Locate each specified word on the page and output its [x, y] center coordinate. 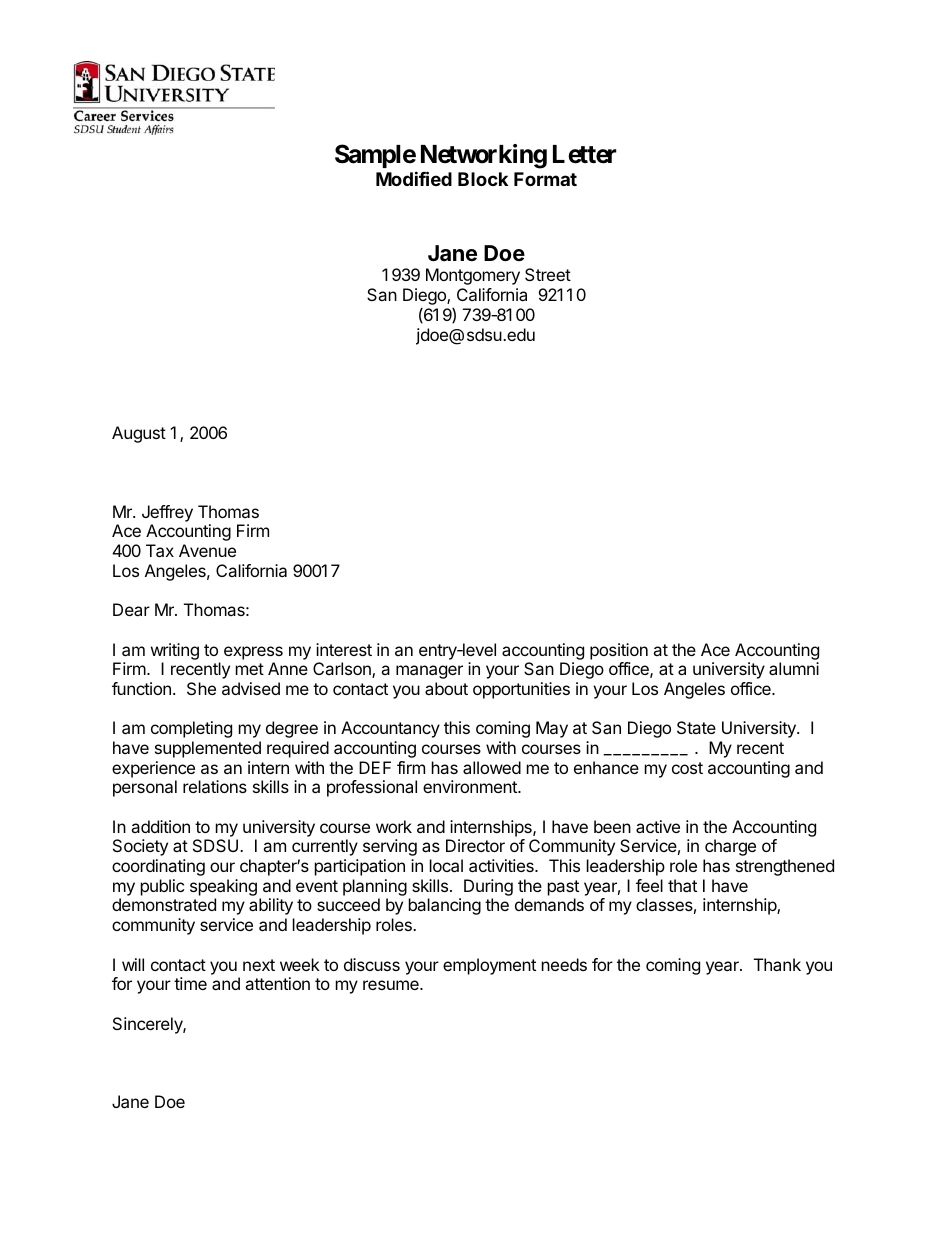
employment [489, 966]
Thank [777, 964]
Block [483, 179]
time [190, 983]
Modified [414, 178]
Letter [585, 154]
